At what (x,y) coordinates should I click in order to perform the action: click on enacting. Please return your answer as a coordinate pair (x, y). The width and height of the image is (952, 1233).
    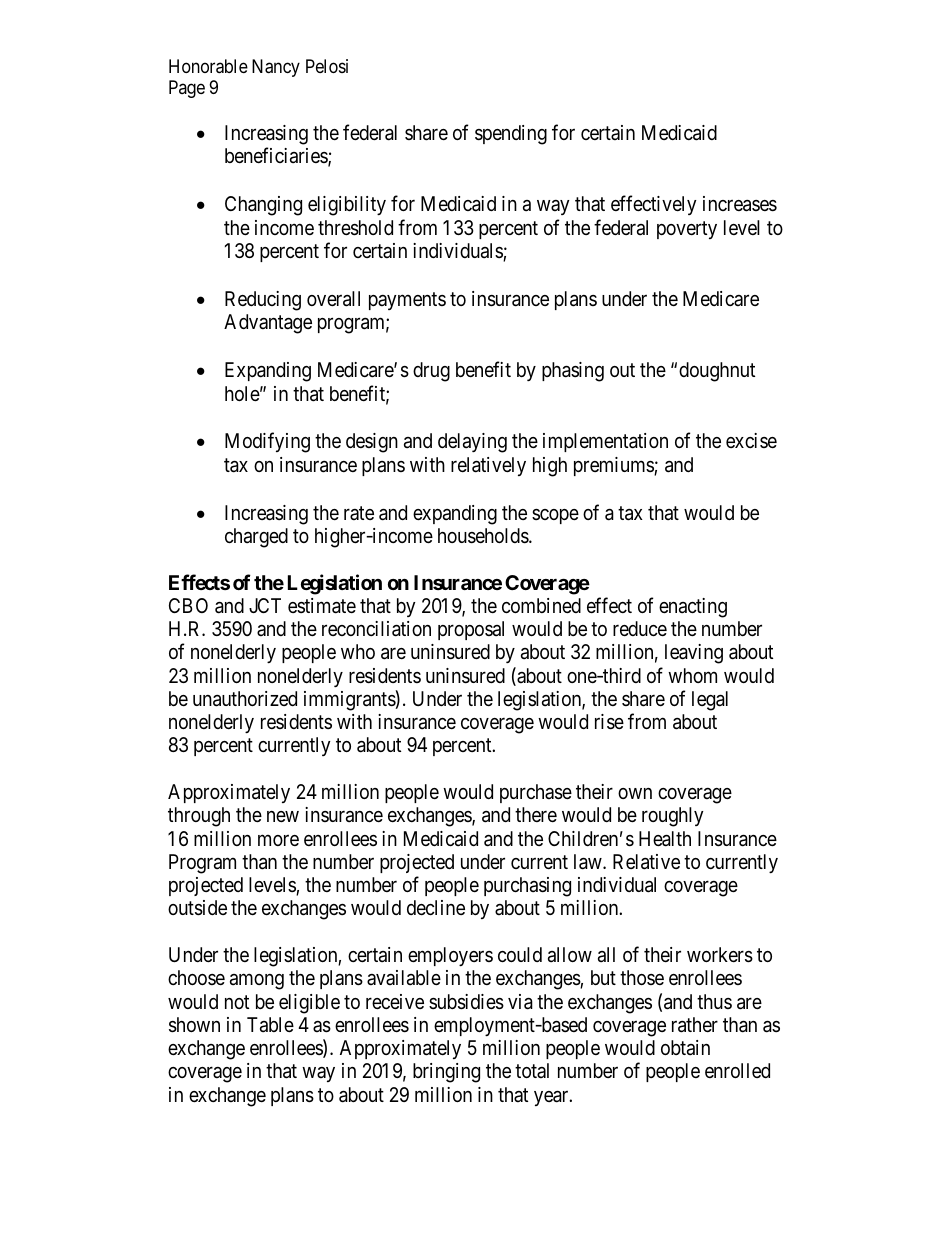
    Looking at the image, I should click on (693, 608).
